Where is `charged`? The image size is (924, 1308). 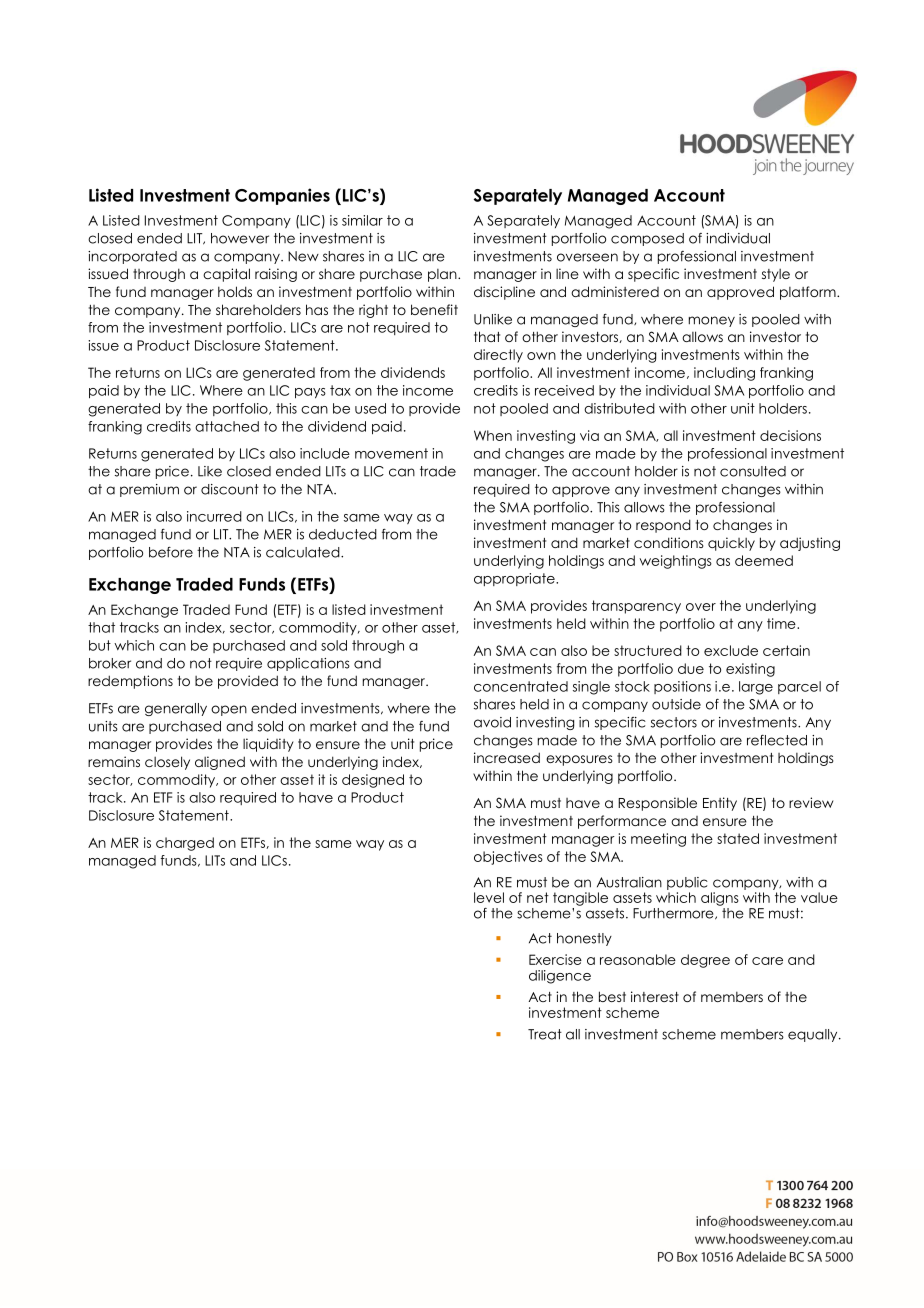
charged is located at coordinates (185, 844).
